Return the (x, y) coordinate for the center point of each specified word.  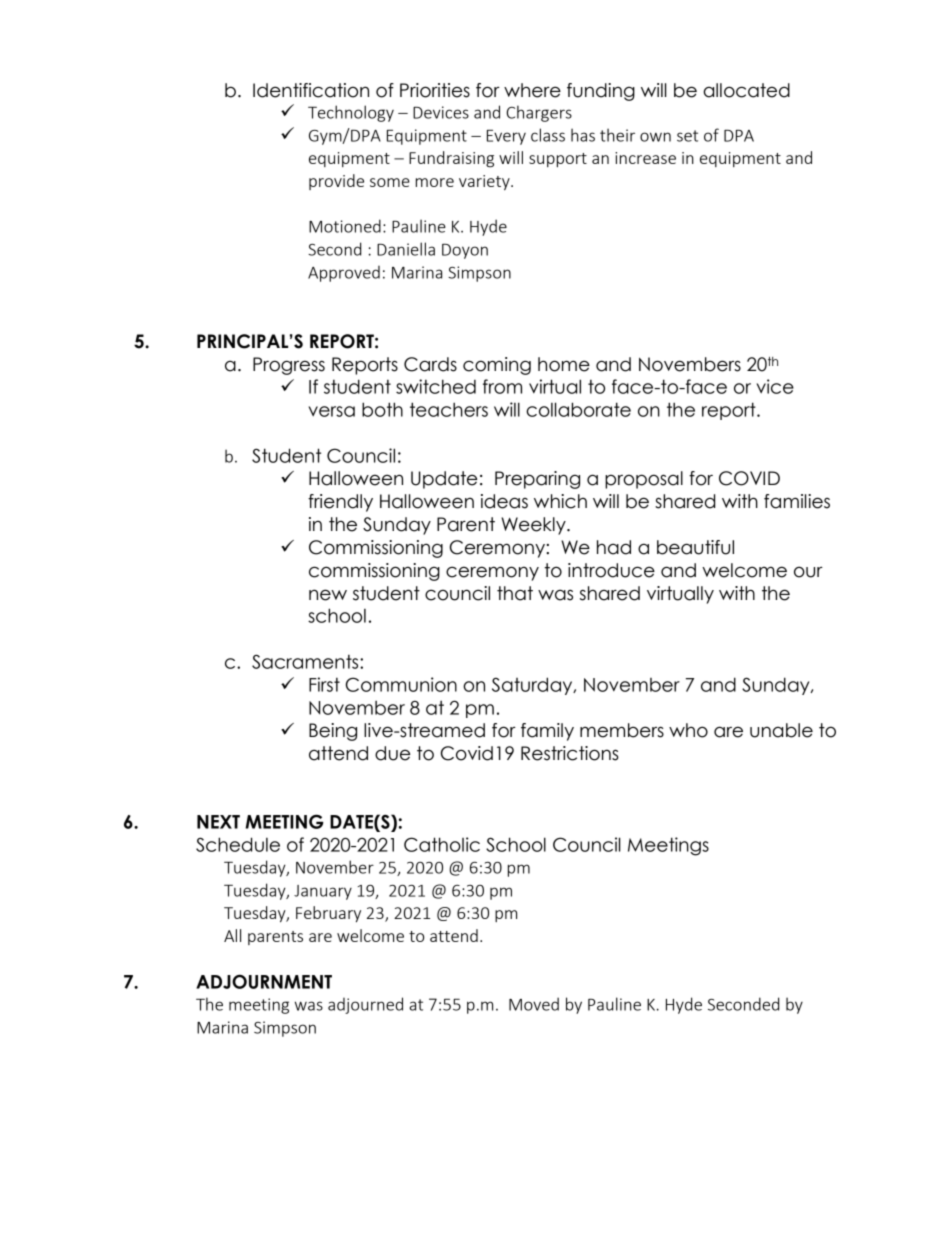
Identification (311, 90)
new (328, 595)
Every (506, 137)
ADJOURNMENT (264, 981)
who (688, 730)
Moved (534, 1004)
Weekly (534, 526)
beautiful (695, 547)
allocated (747, 90)
